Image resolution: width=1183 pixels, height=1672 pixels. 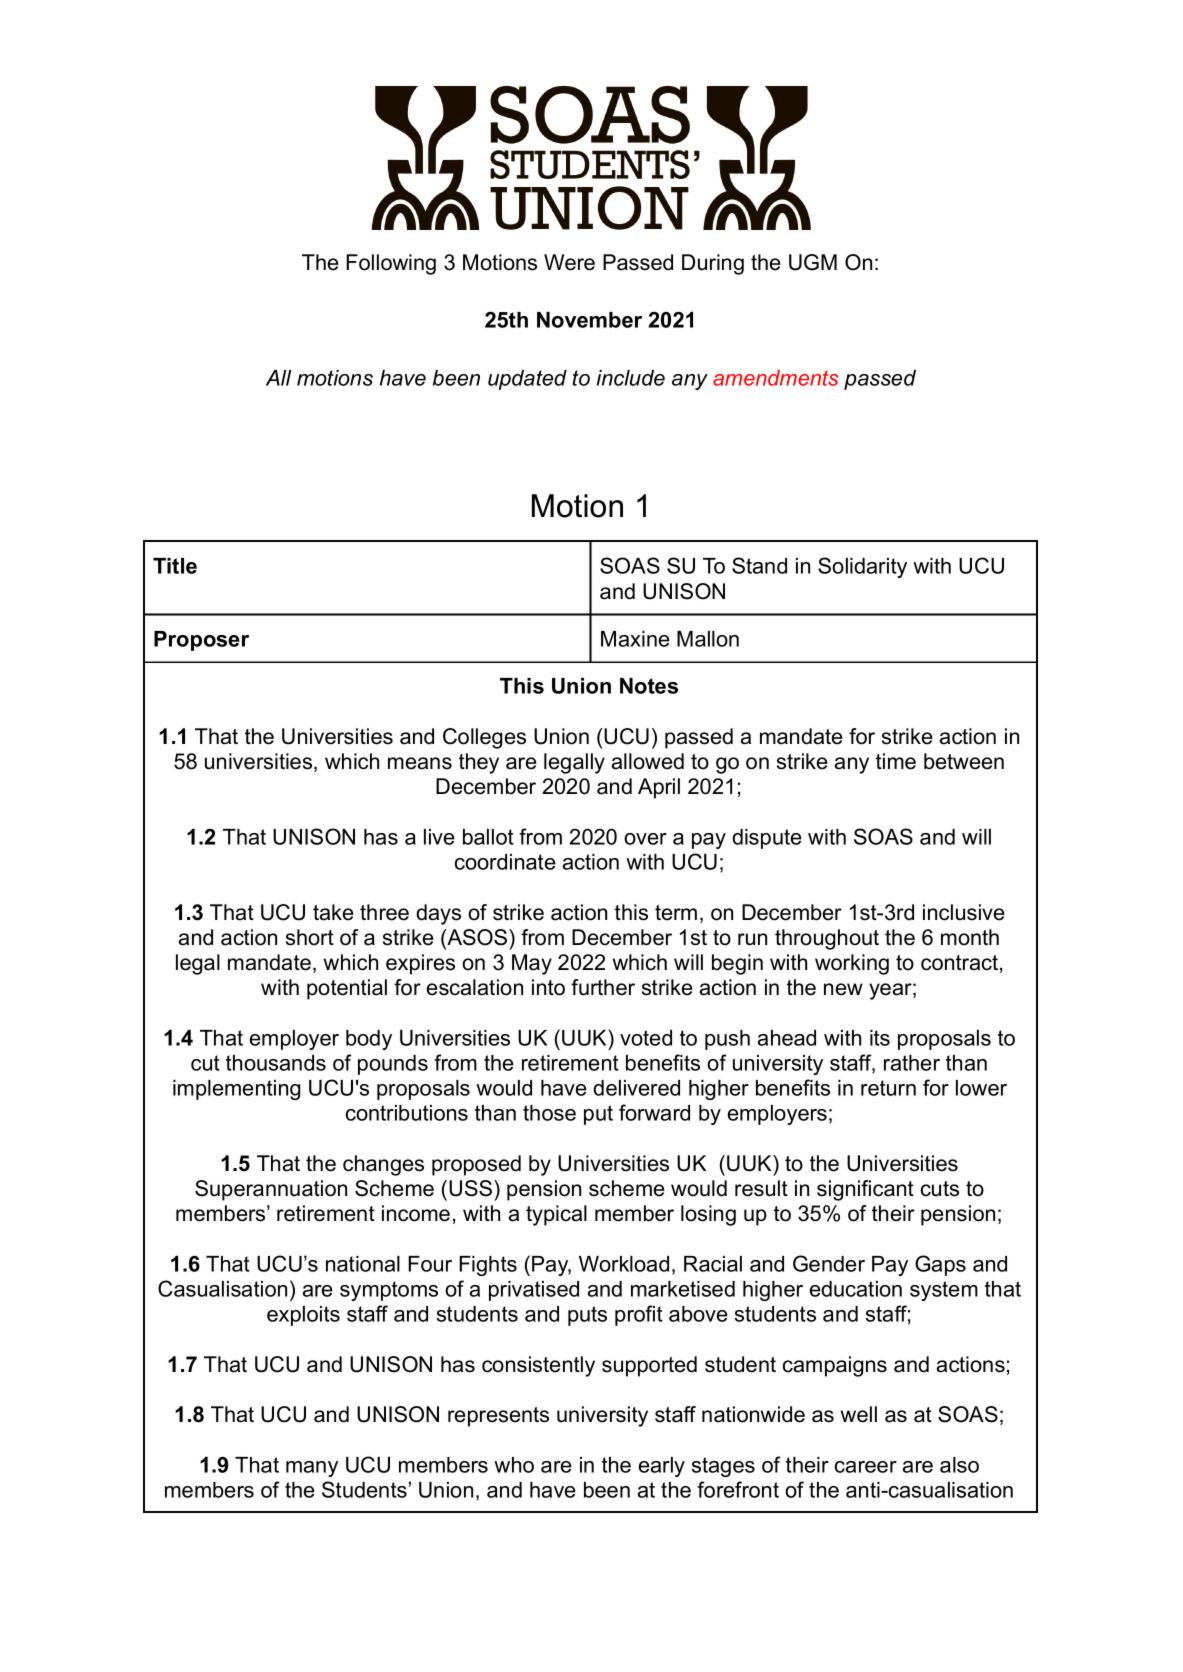 I want to click on thousands, so click(x=276, y=1063).
